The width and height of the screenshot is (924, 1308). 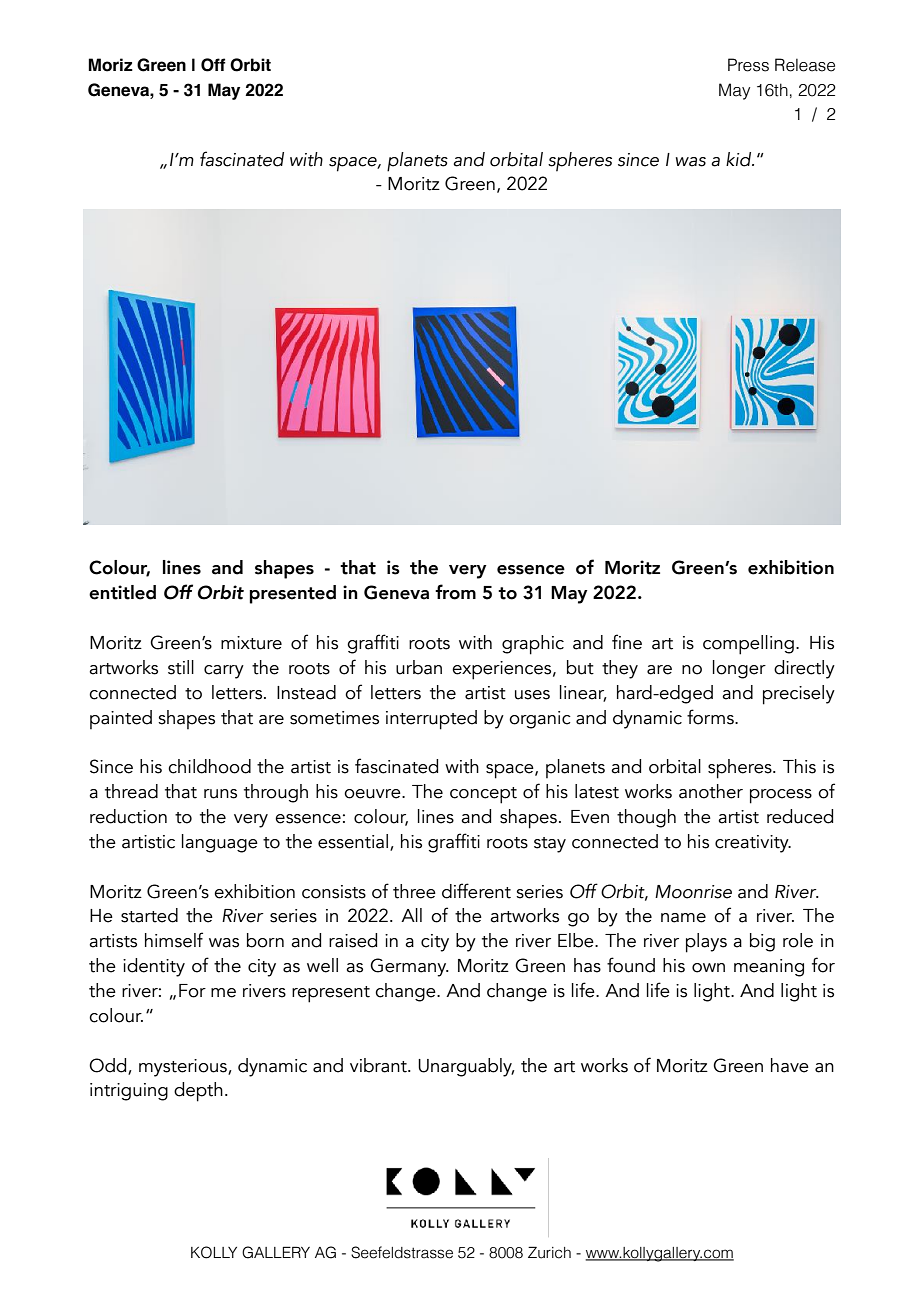 I want to click on from, so click(x=455, y=592).
